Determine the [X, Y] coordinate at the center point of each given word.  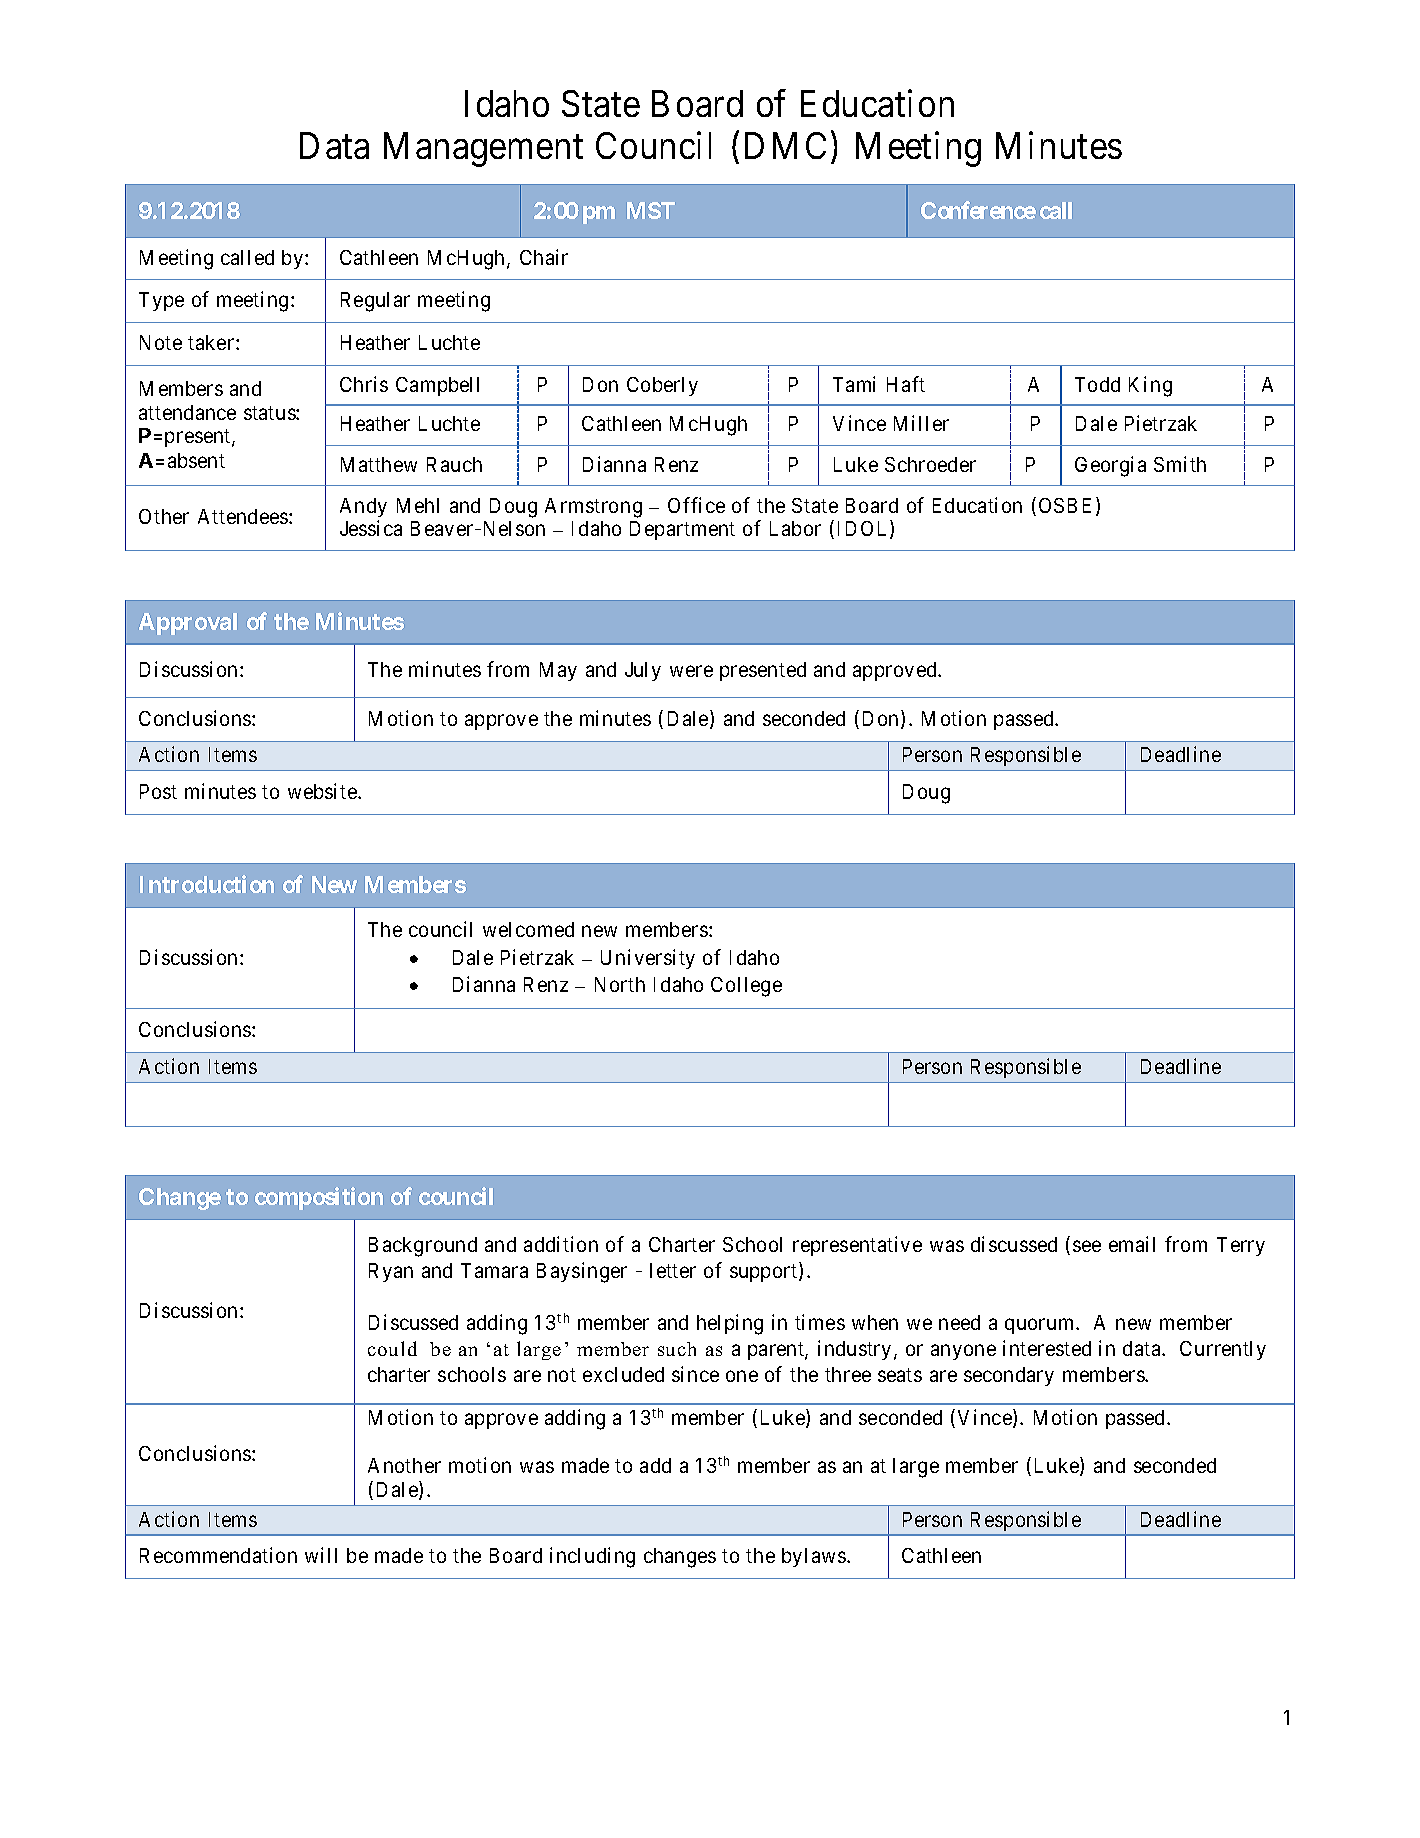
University [648, 959]
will [321, 1555]
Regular [375, 302]
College [746, 987]
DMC [785, 145]
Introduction [207, 884]
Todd [1097, 384]
